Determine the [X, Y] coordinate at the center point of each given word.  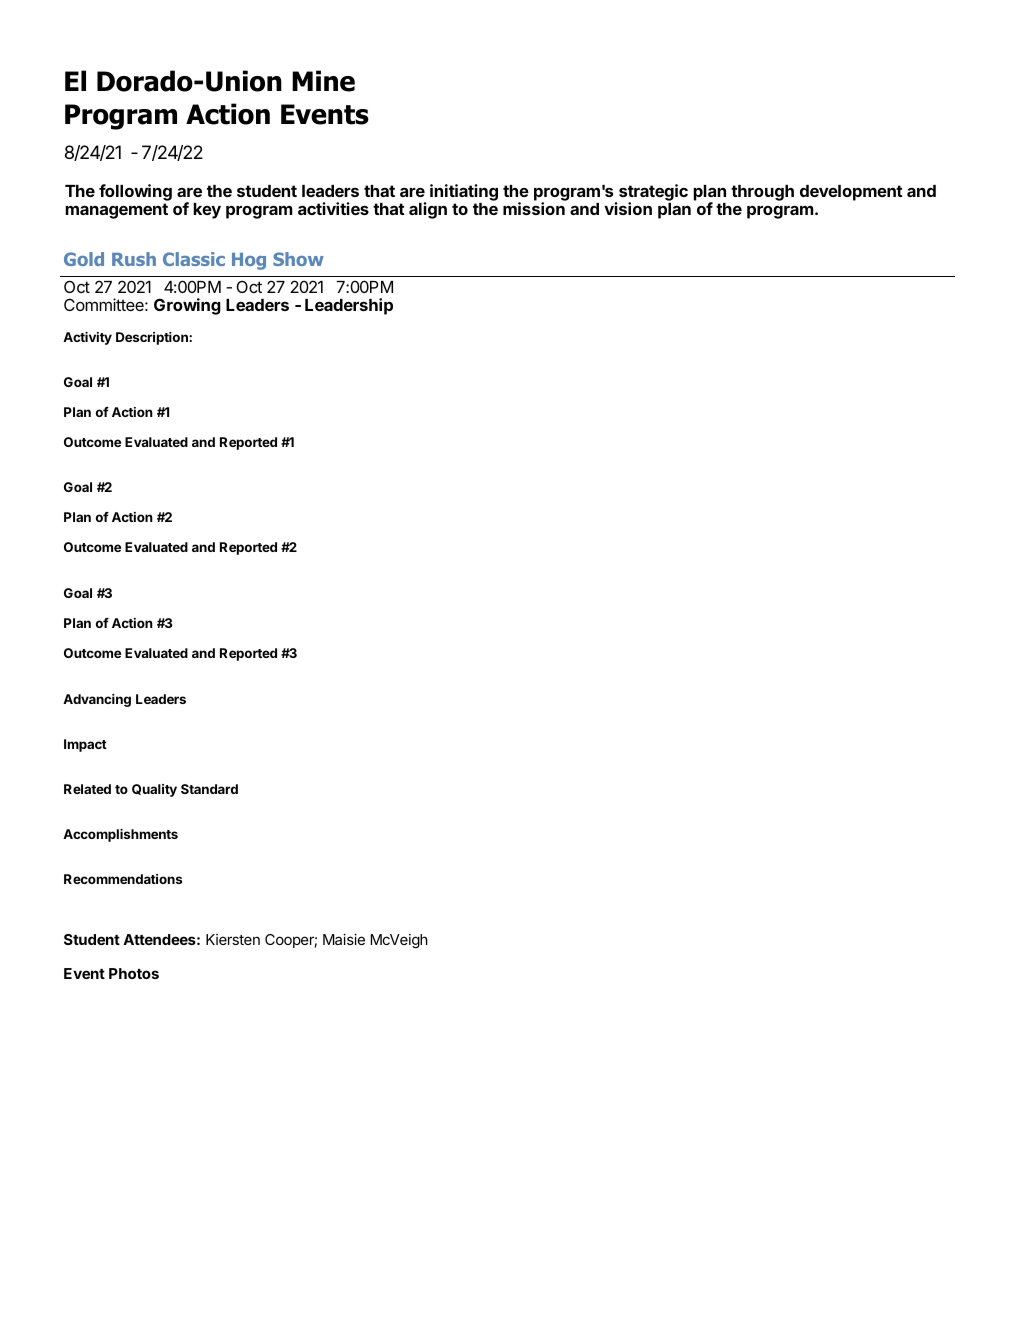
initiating [464, 192]
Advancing [97, 700]
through [762, 193]
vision [628, 208]
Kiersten [233, 939]
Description [153, 338]
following [135, 192]
